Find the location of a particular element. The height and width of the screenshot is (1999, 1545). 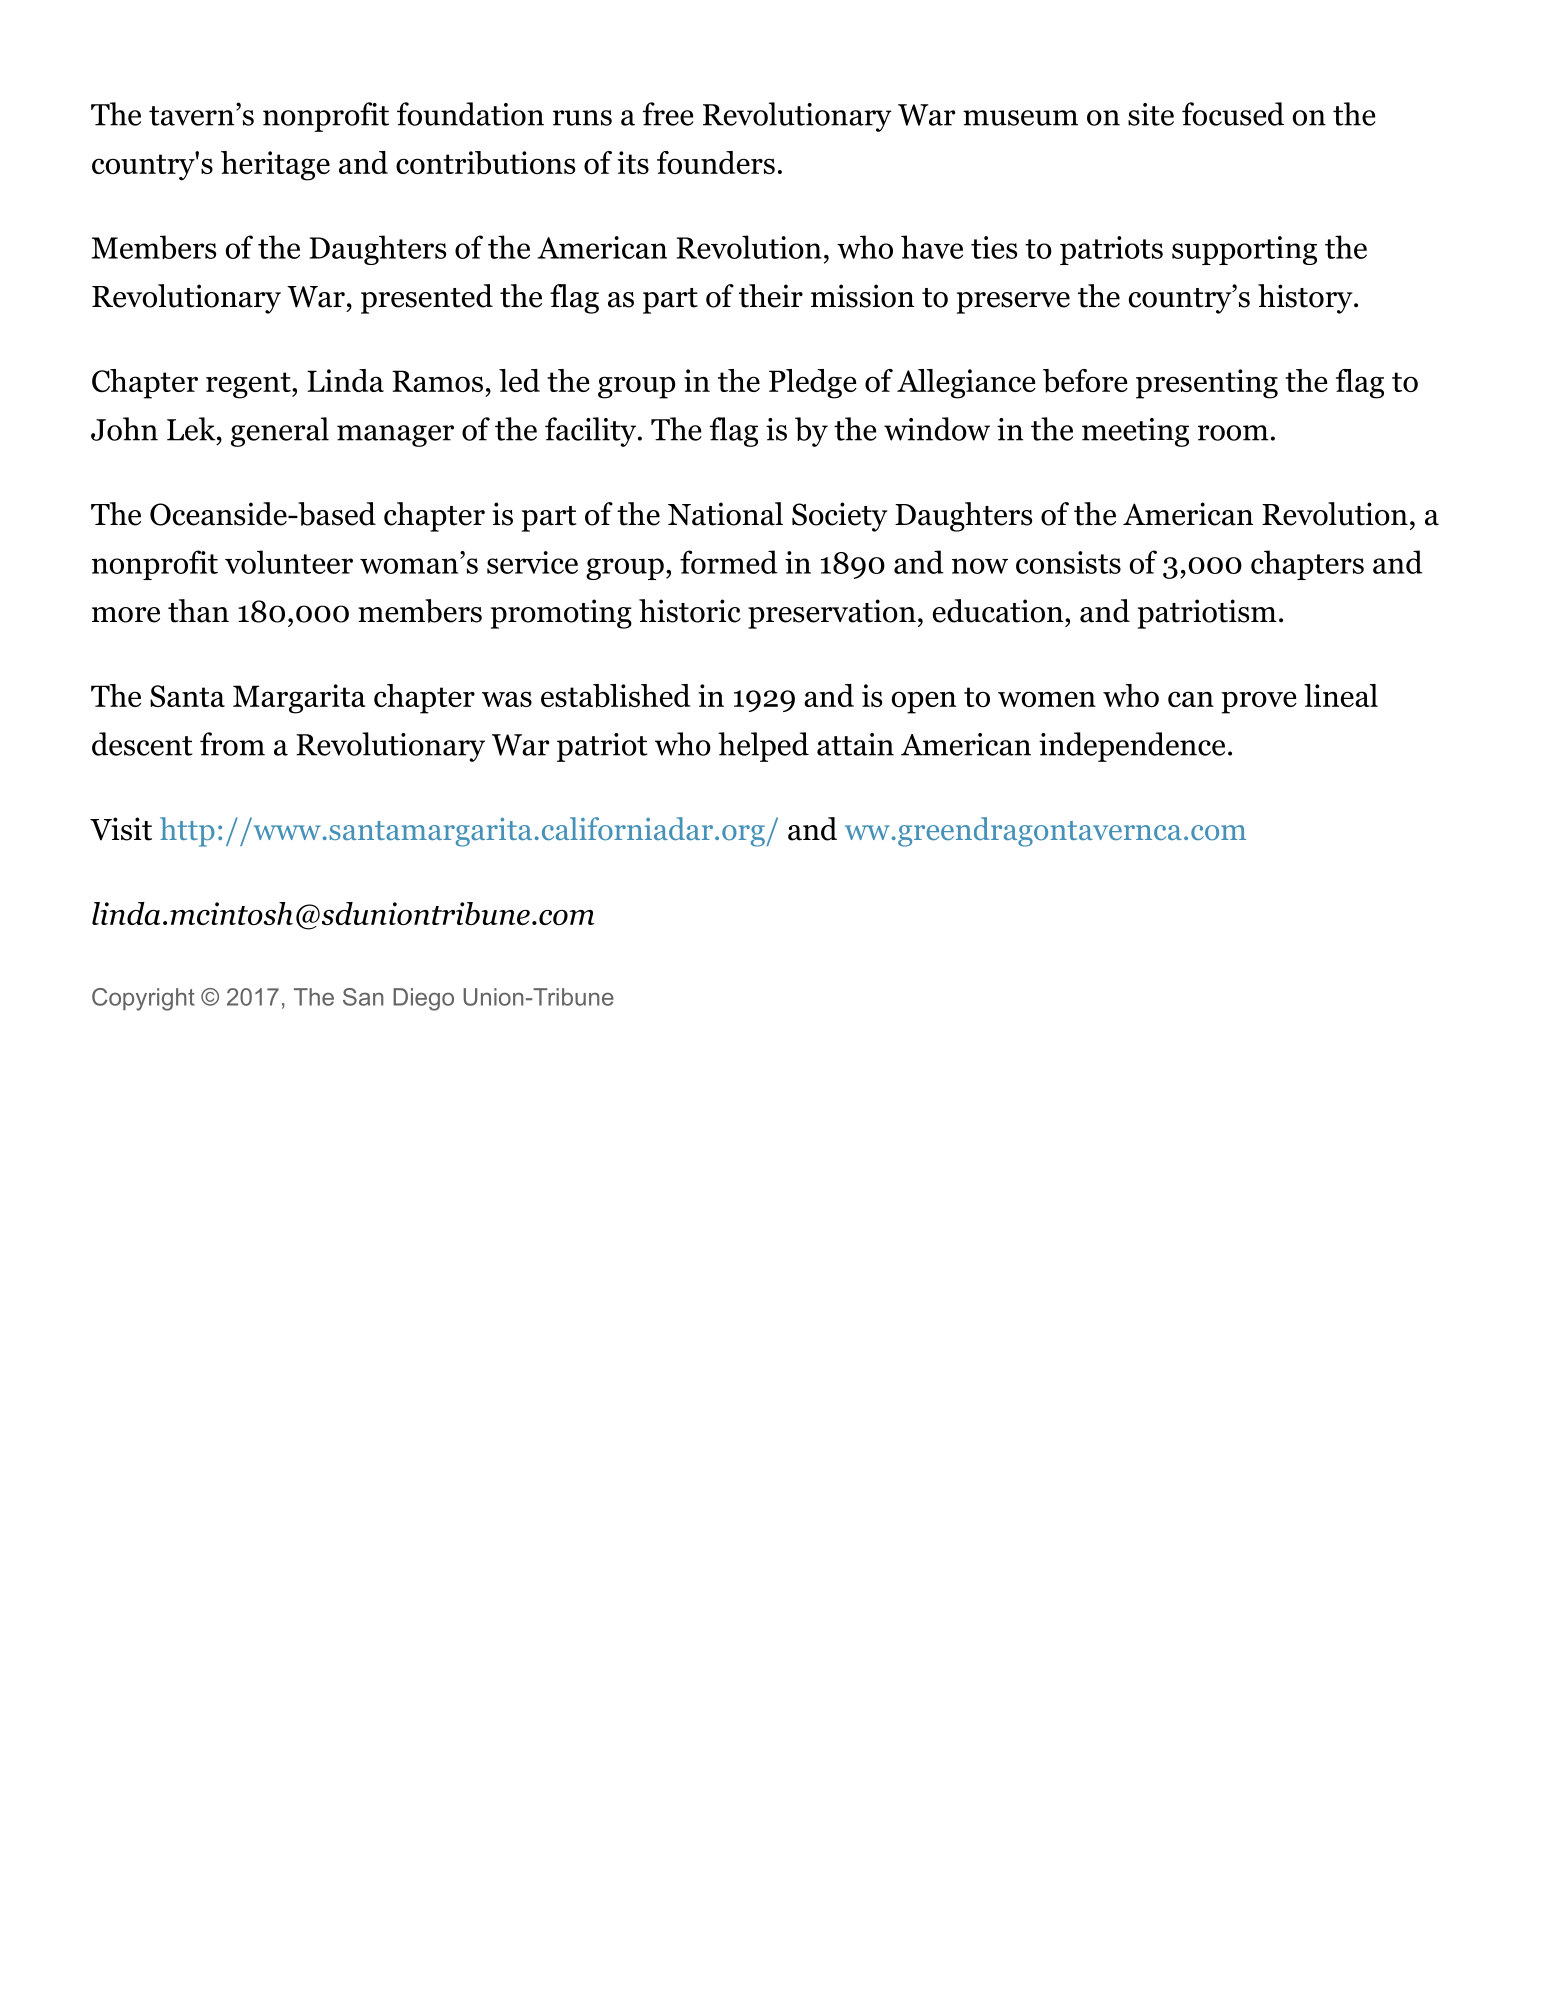

from is located at coordinates (232, 744).
